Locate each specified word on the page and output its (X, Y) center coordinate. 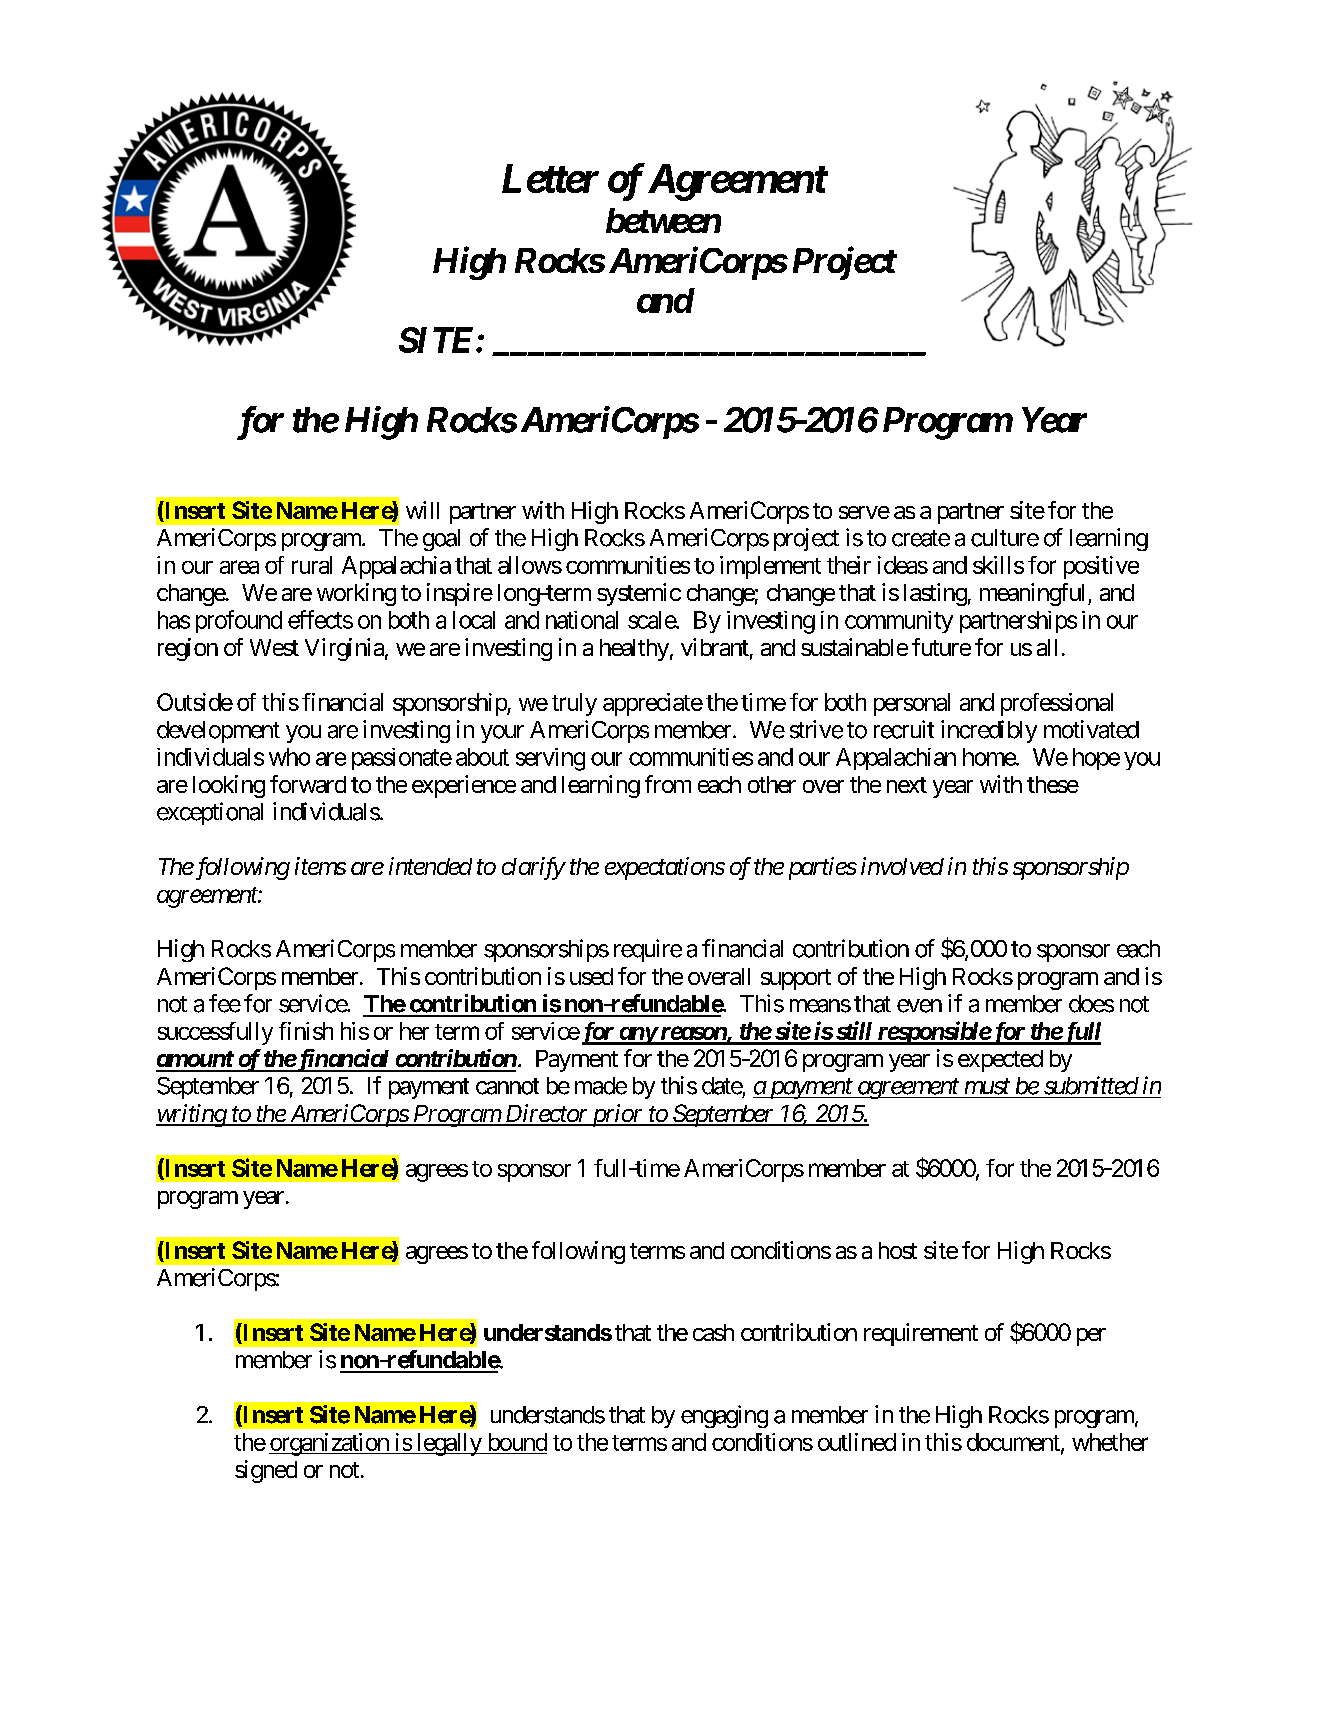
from (668, 784)
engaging (724, 1416)
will (422, 510)
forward (308, 784)
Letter (550, 178)
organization (330, 1444)
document (1014, 1443)
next (907, 785)
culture (1005, 538)
